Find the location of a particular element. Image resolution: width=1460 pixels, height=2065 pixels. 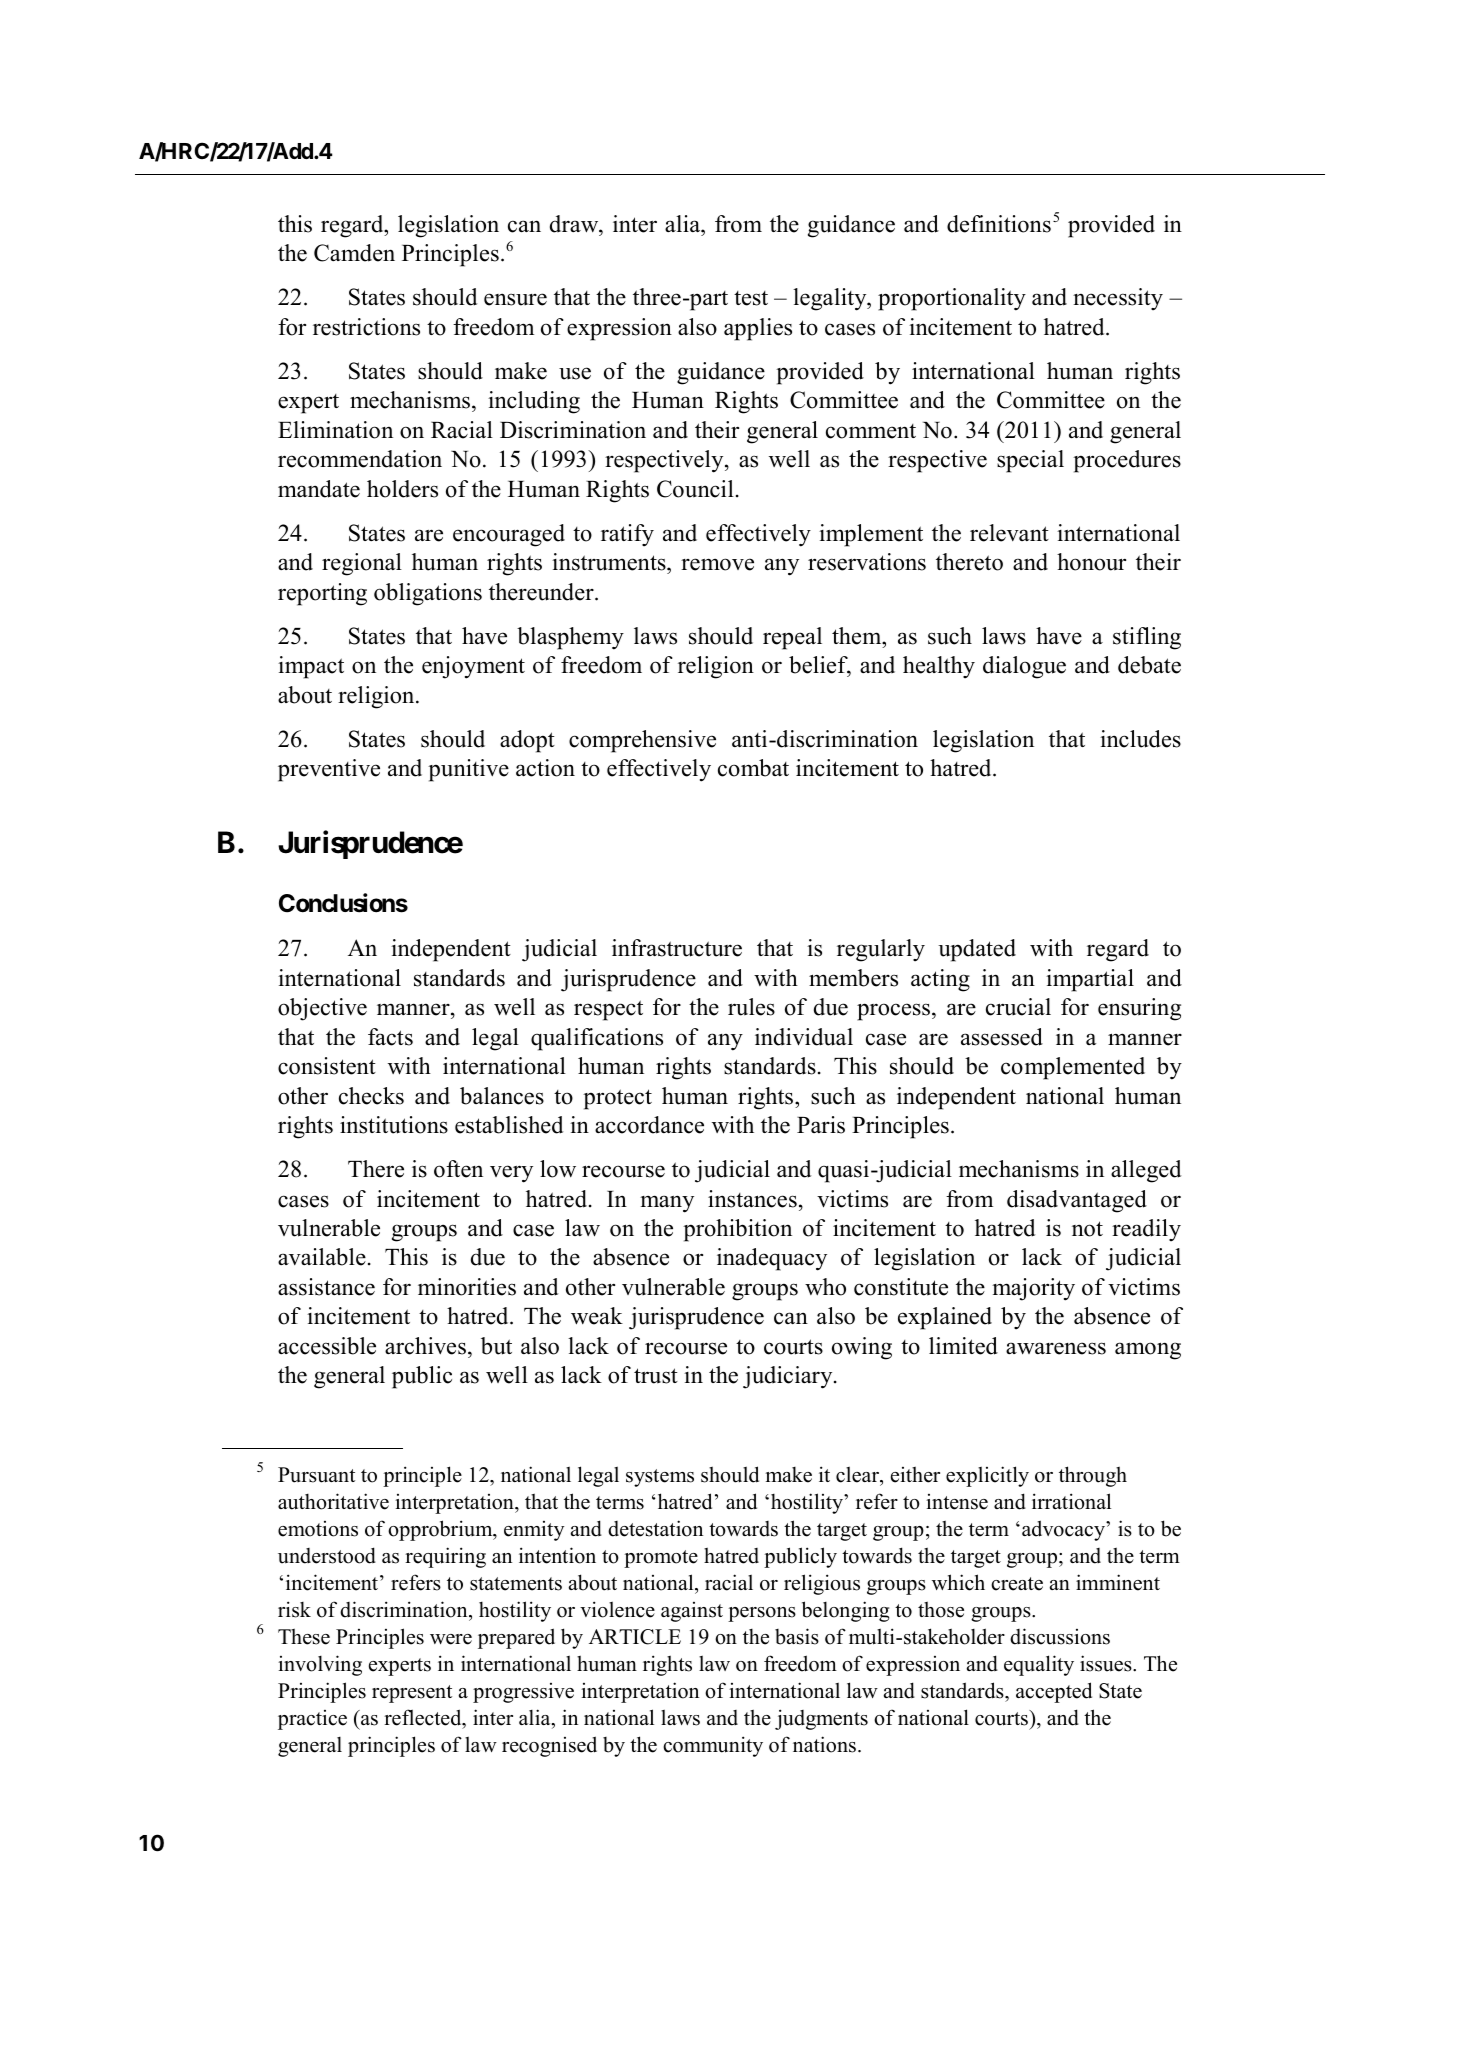

prohibition is located at coordinates (737, 1230).
